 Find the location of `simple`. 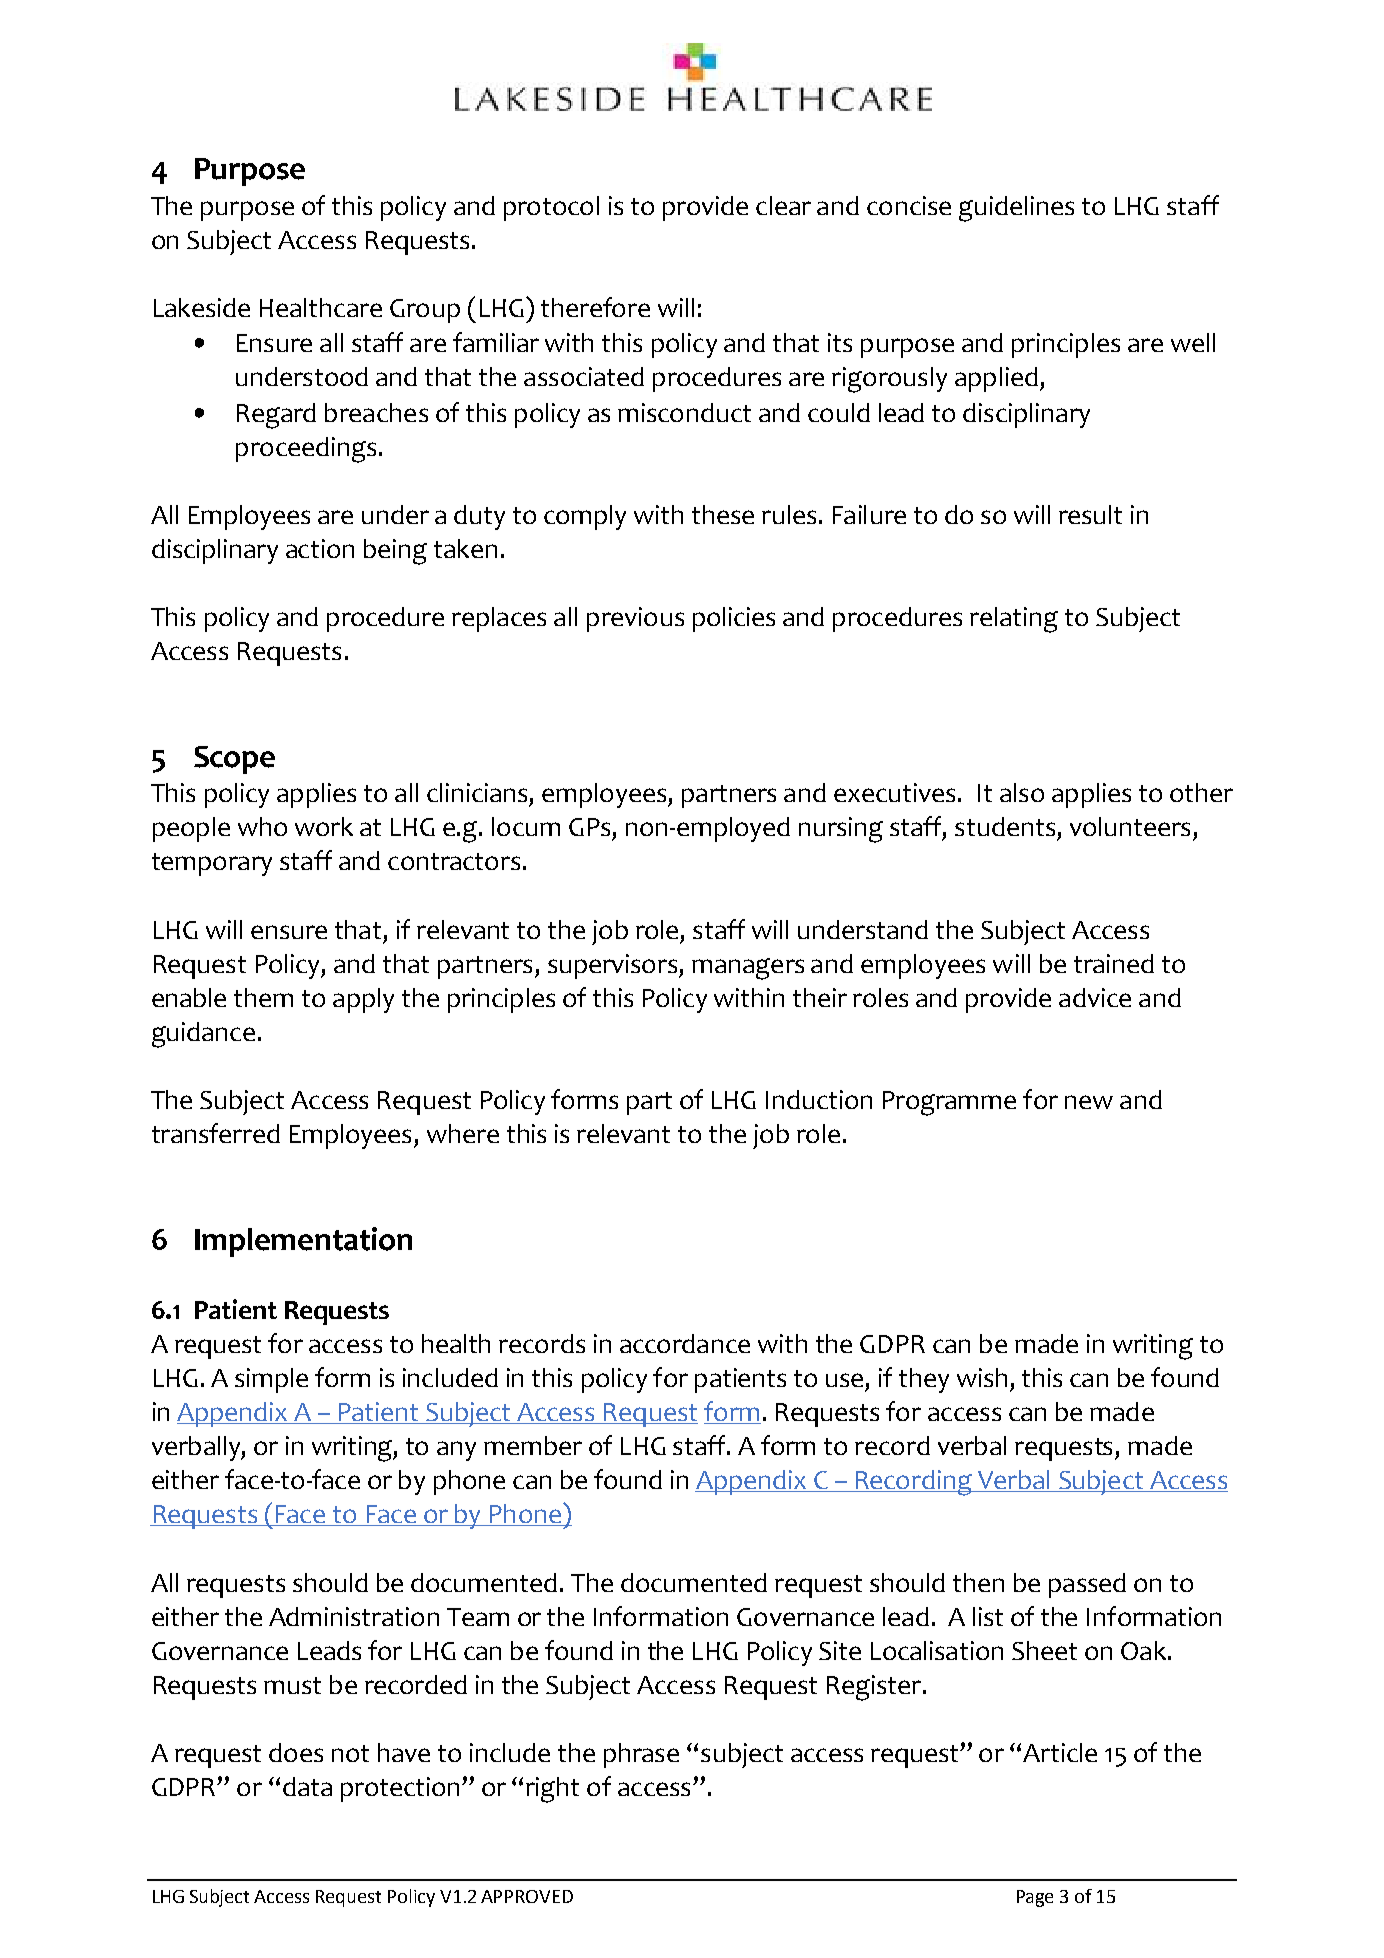

simple is located at coordinates (271, 1380).
